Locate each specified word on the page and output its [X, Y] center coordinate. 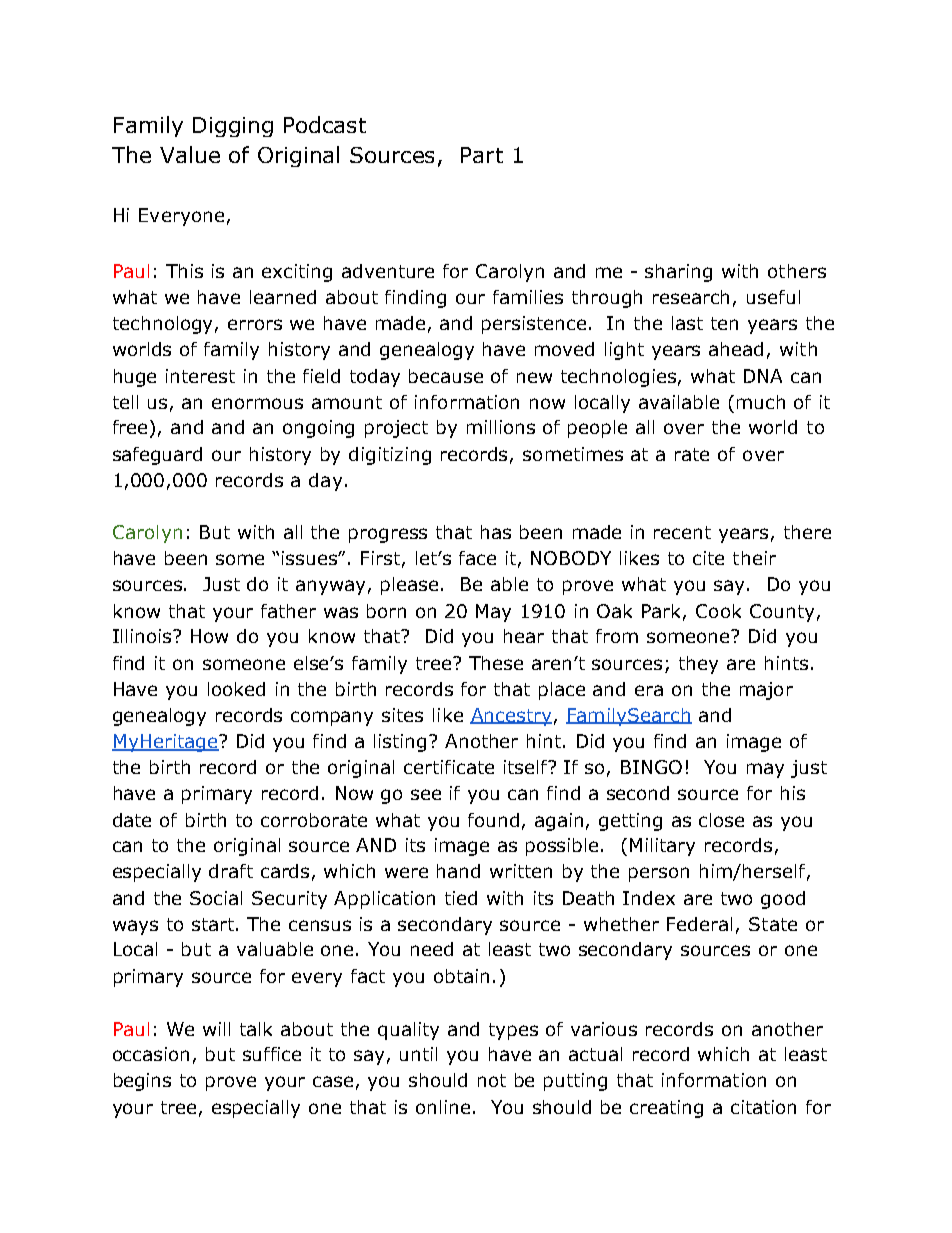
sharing [678, 273]
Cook [718, 611]
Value [190, 154]
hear [524, 636]
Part [482, 155]
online [443, 1107]
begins [142, 1082]
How [209, 636]
